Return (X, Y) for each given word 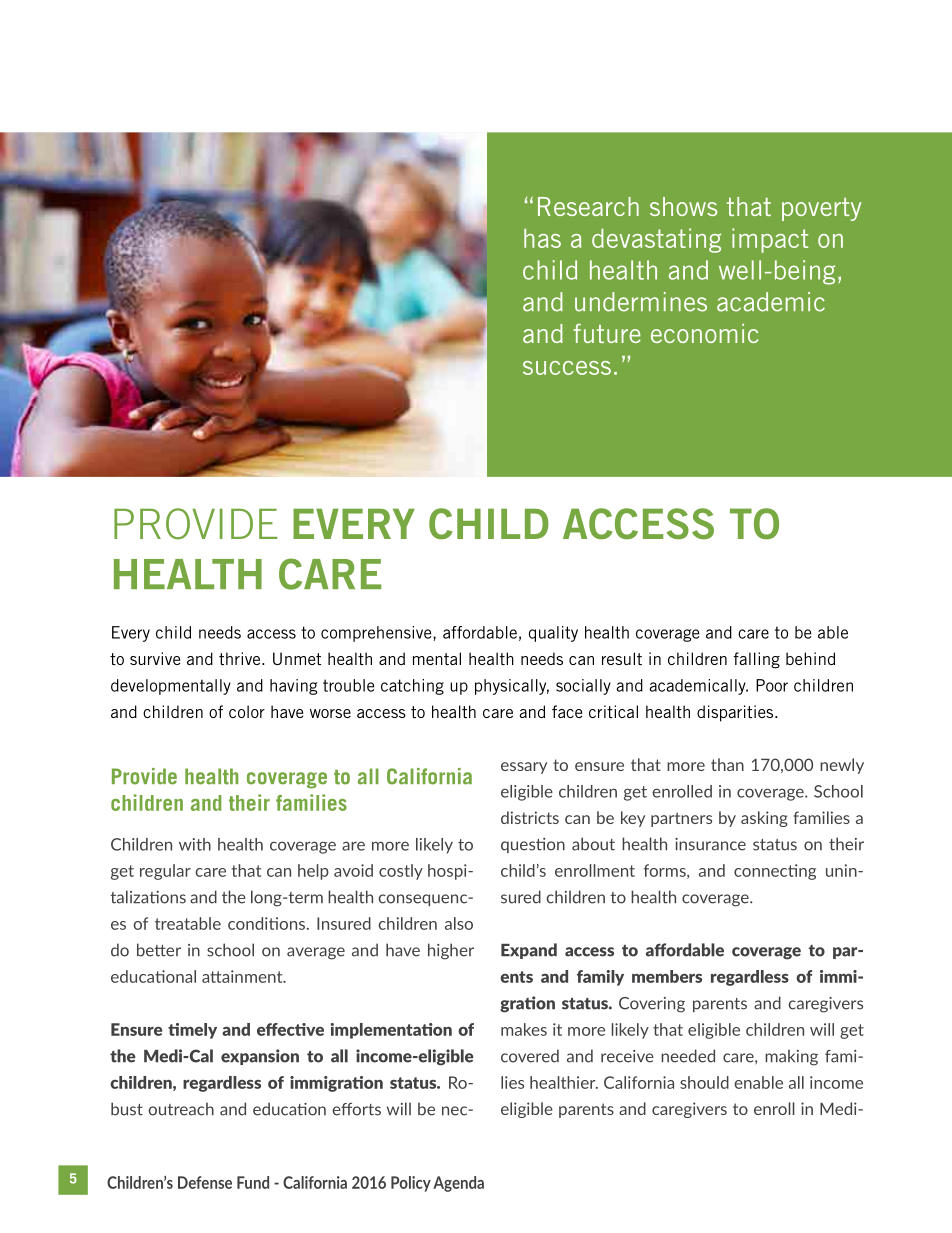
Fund (253, 1182)
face (567, 711)
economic (704, 333)
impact (770, 240)
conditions (266, 923)
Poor (772, 685)
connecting (775, 872)
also (459, 923)
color (247, 711)
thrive (241, 658)
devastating (656, 240)
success (567, 368)
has (542, 238)
